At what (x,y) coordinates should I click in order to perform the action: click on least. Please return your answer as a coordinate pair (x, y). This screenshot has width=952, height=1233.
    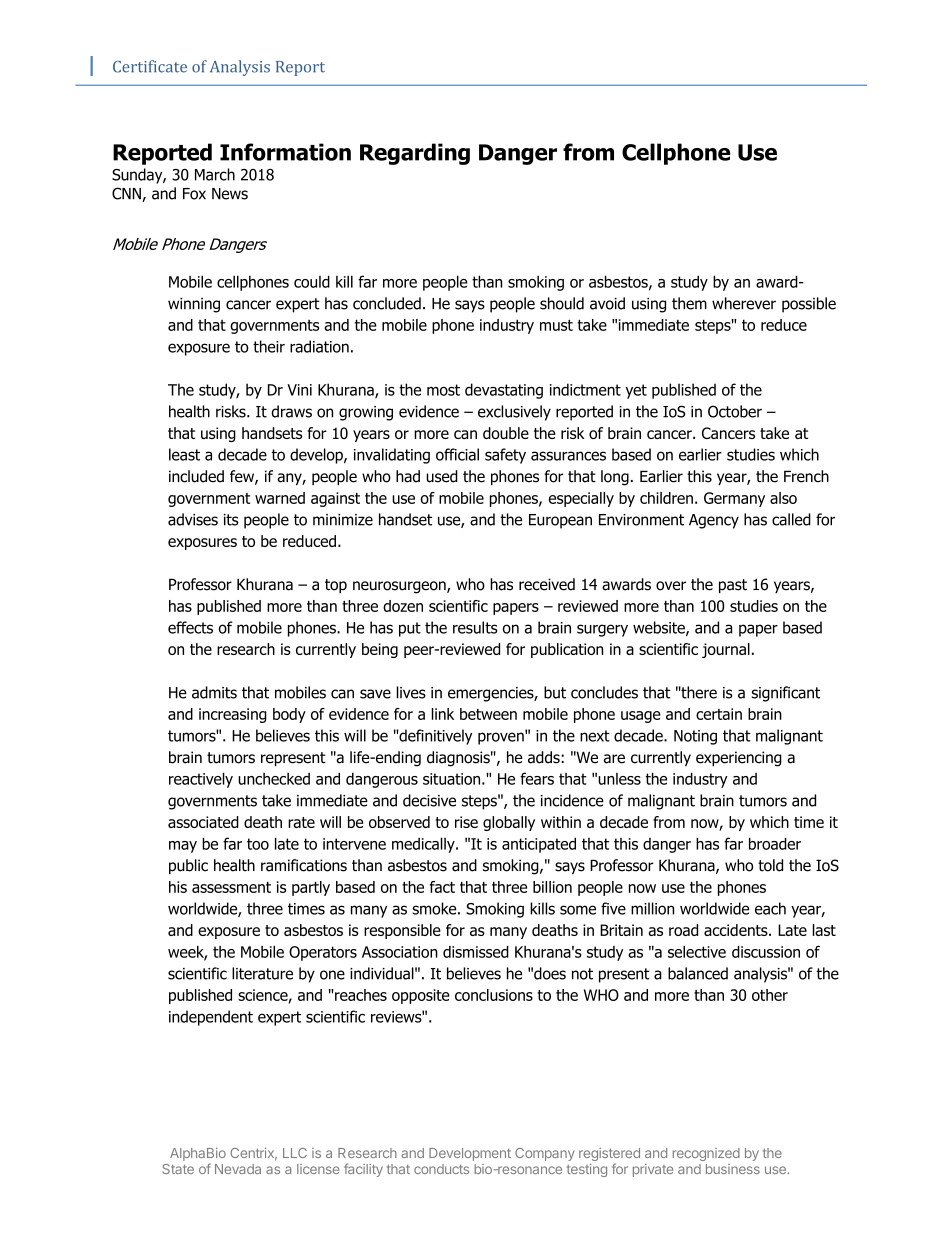
    Looking at the image, I should click on (184, 454).
